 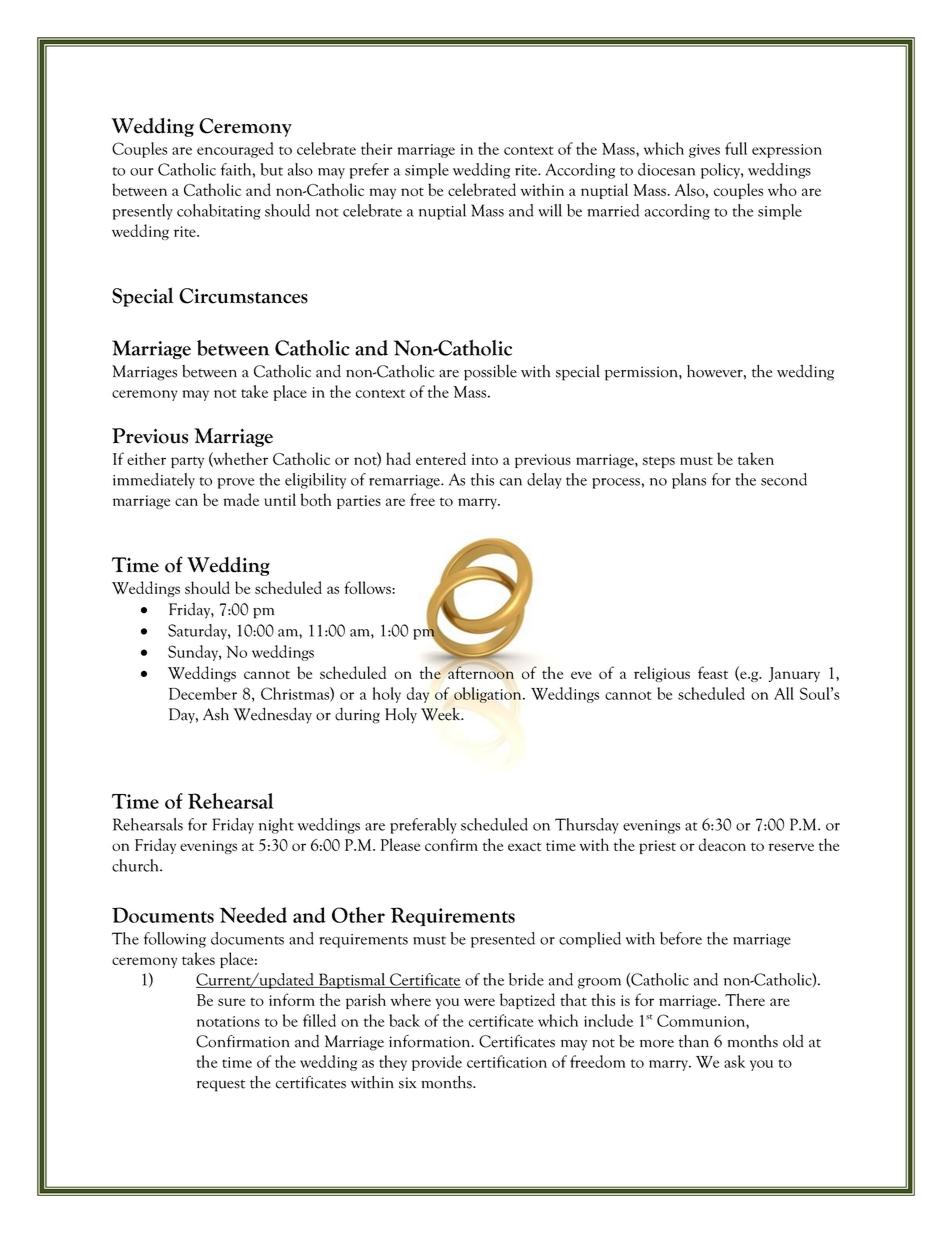 I want to click on request, so click(x=220, y=1086).
